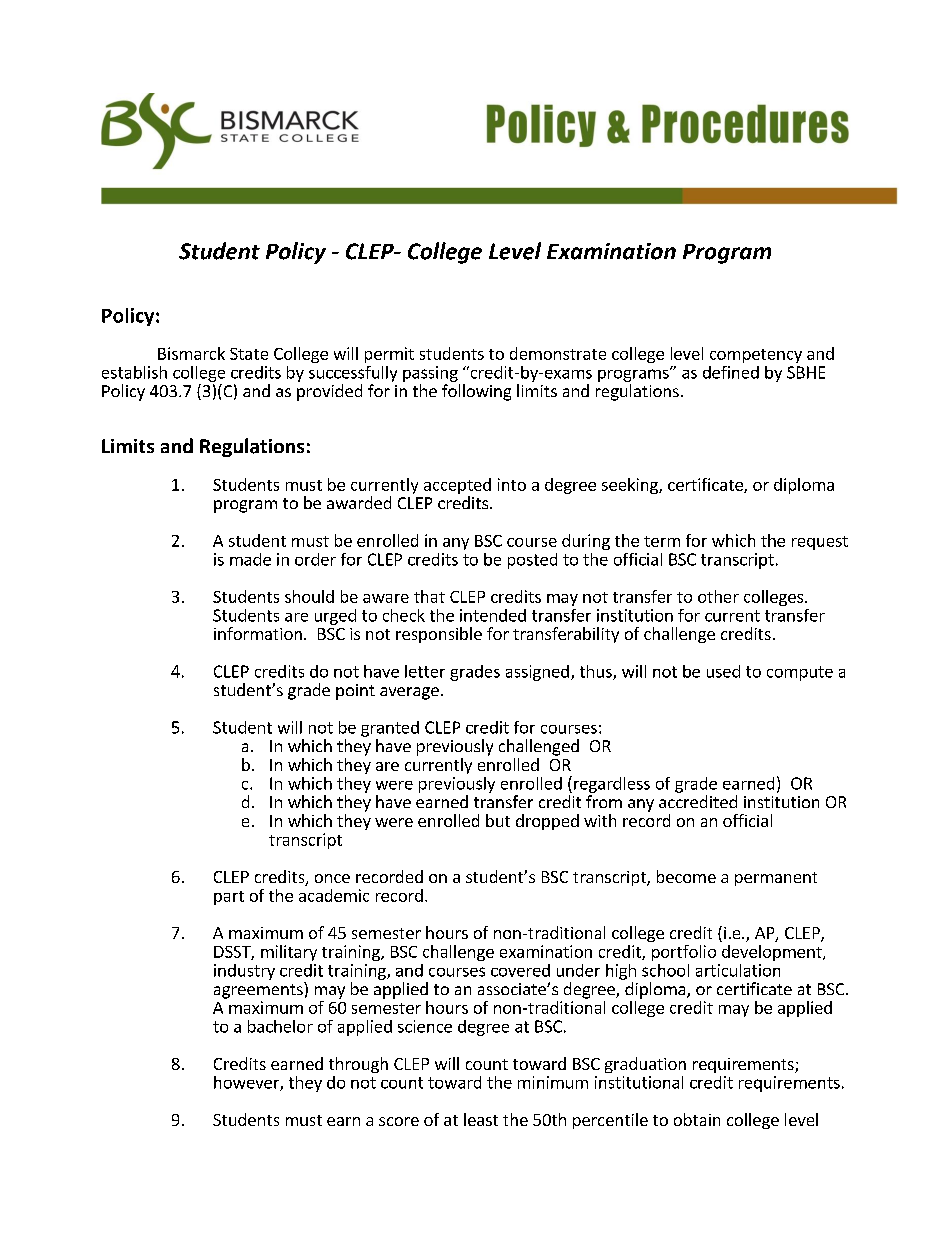 The image size is (952, 1233). I want to click on bachelor, so click(280, 1026).
